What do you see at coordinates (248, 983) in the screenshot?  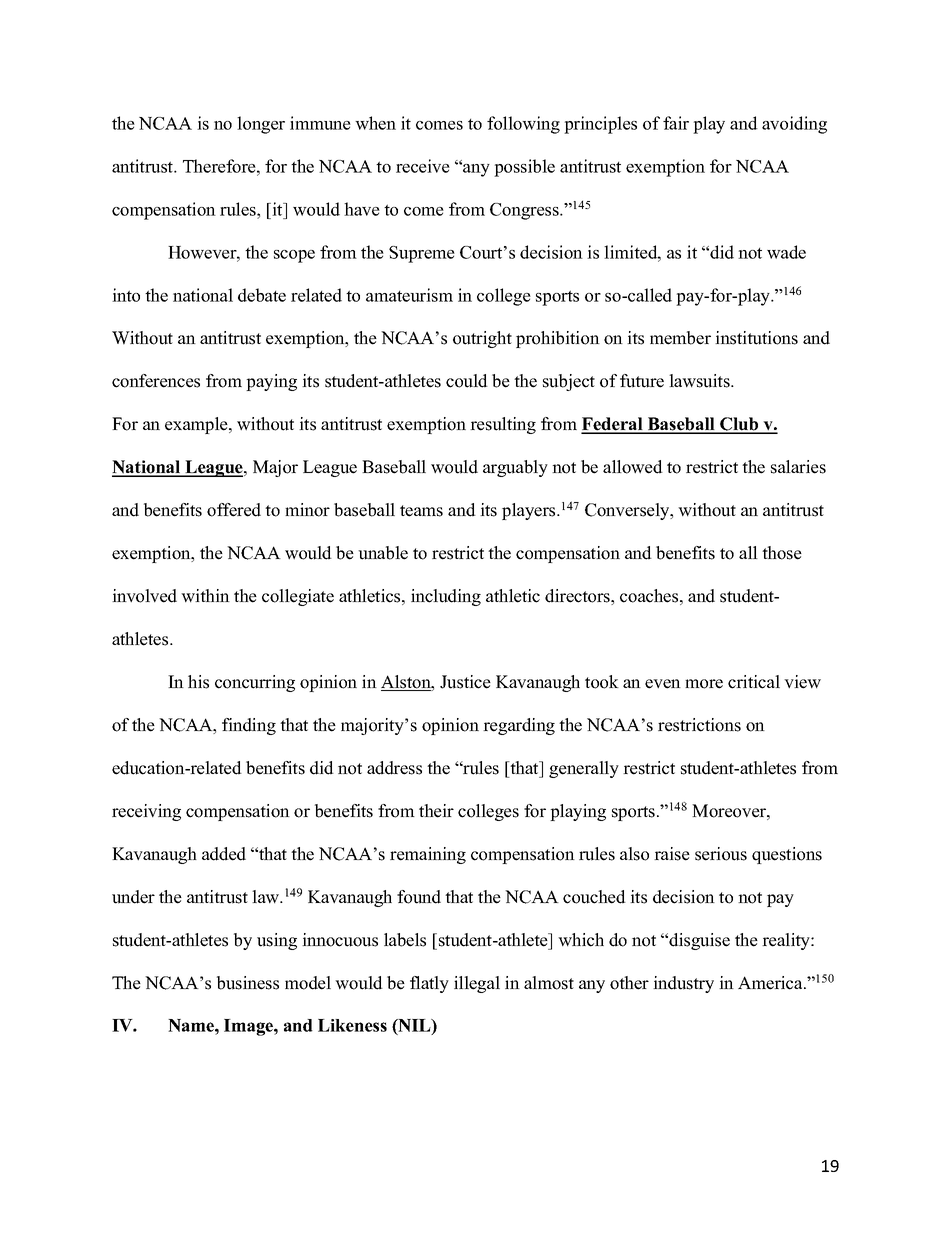 I see `business` at bounding box center [248, 983].
